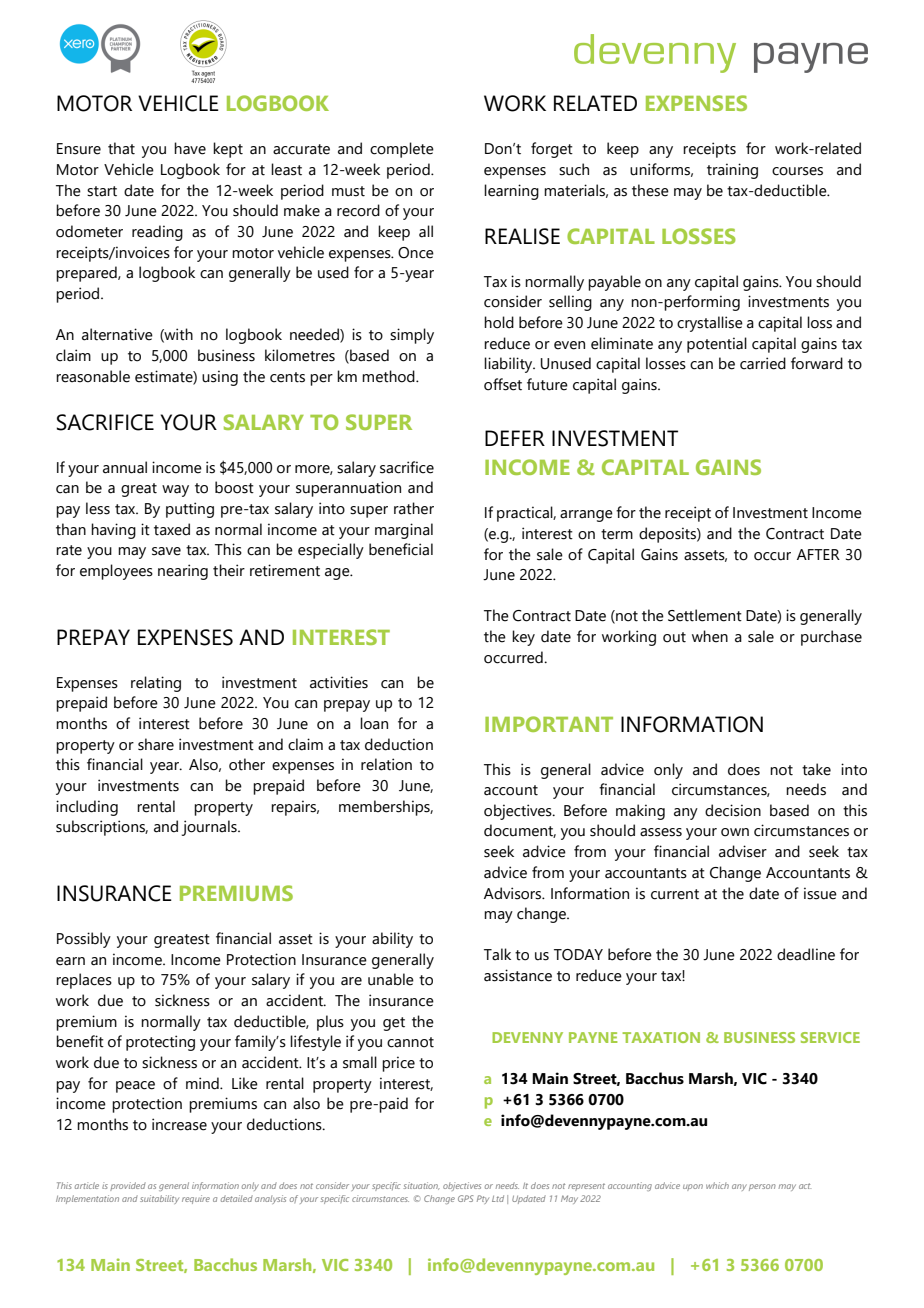  What do you see at coordinates (717, 1185) in the screenshot?
I see `which` at bounding box center [717, 1185].
